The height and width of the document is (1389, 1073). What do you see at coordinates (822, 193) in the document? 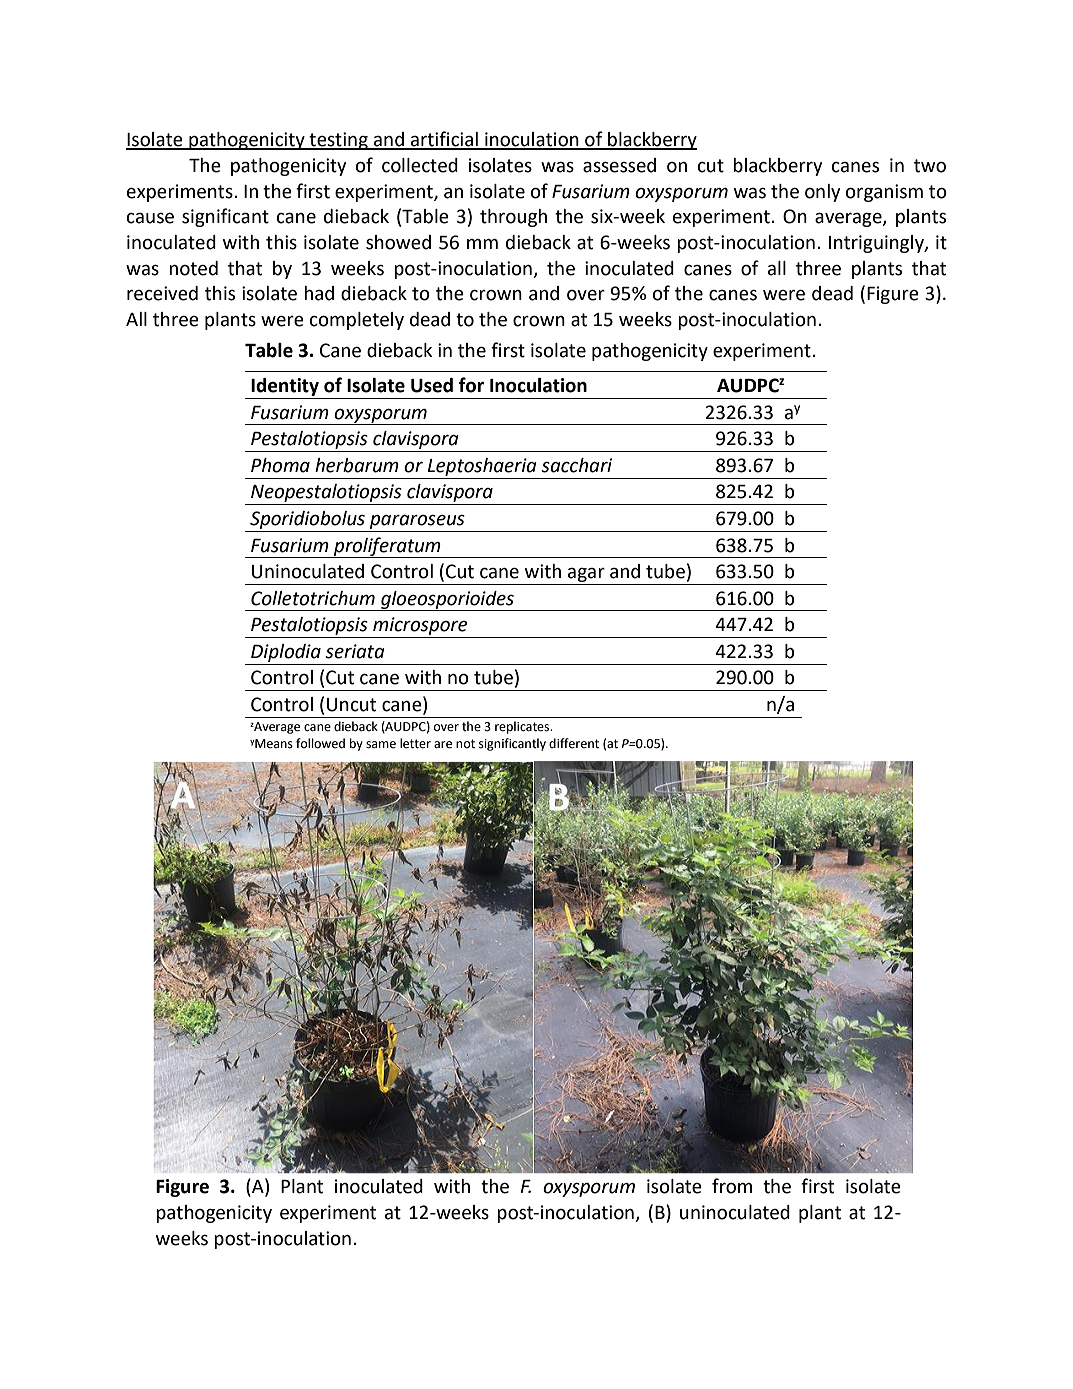
I see `only` at bounding box center [822, 193].
